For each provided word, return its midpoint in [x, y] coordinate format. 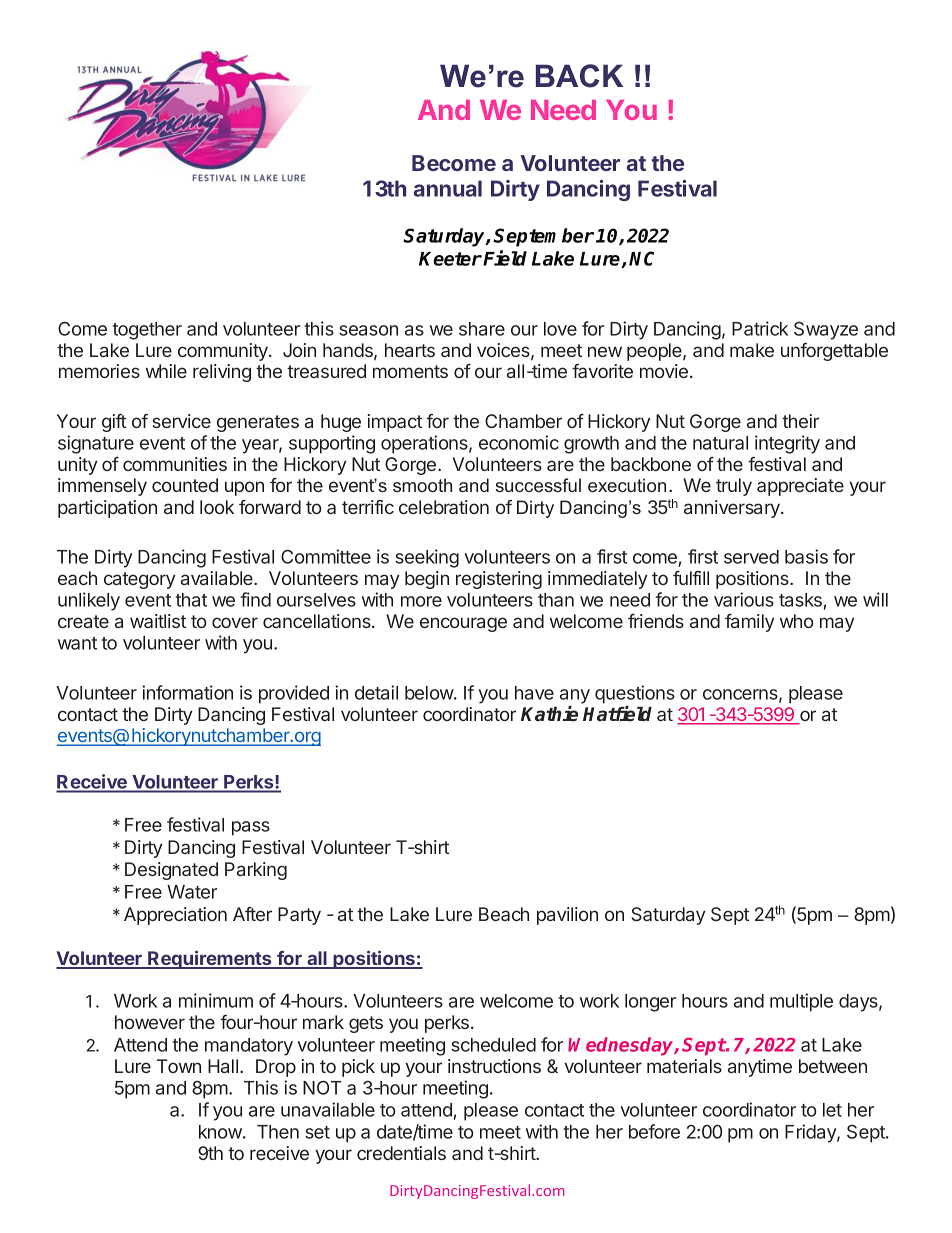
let [832, 1110]
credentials [401, 1153]
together [147, 331]
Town [179, 1066]
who [796, 621]
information [187, 692]
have [534, 693]
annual [448, 188]
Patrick [760, 328]
